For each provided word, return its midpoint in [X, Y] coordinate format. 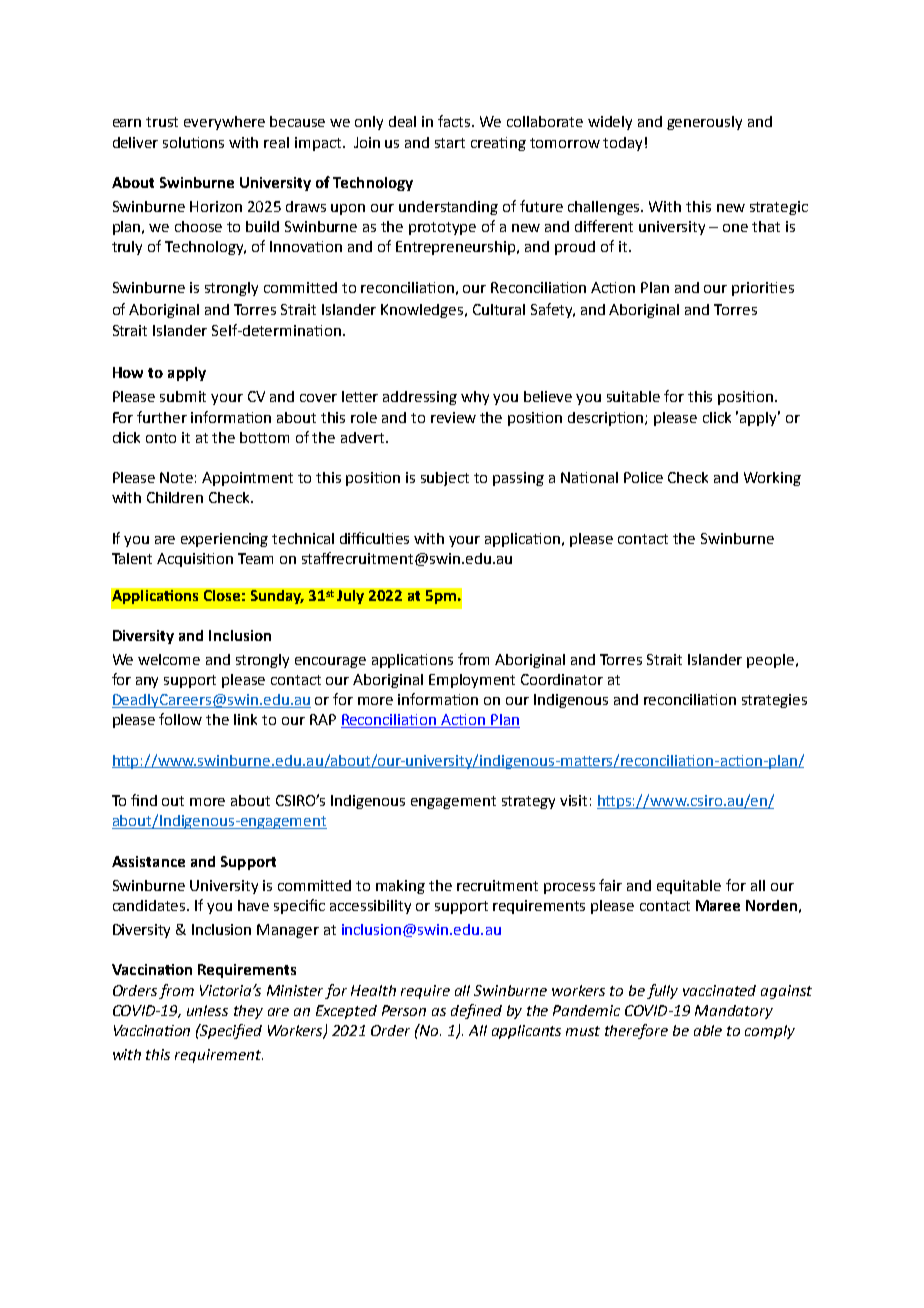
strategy [528, 802]
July [350, 597]
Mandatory [734, 1012]
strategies [774, 701]
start [450, 143]
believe [548, 396]
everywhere [224, 123]
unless [207, 1010]
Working [772, 479]
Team [255, 558]
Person [404, 1010]
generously [704, 123]
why [475, 398]
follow [180, 719]
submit [183, 396]
